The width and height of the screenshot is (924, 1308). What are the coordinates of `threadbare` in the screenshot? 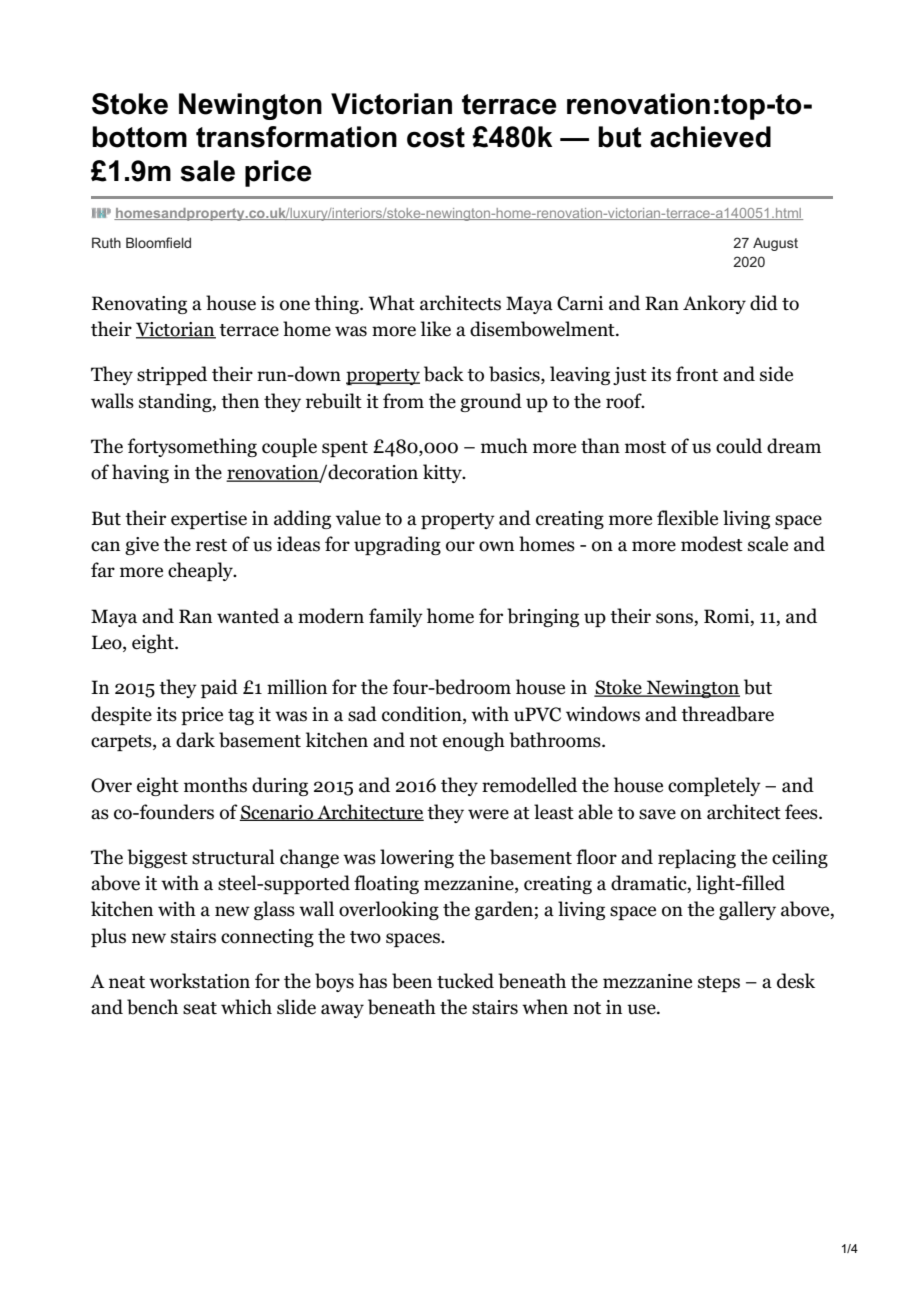 It's located at (727, 714).
